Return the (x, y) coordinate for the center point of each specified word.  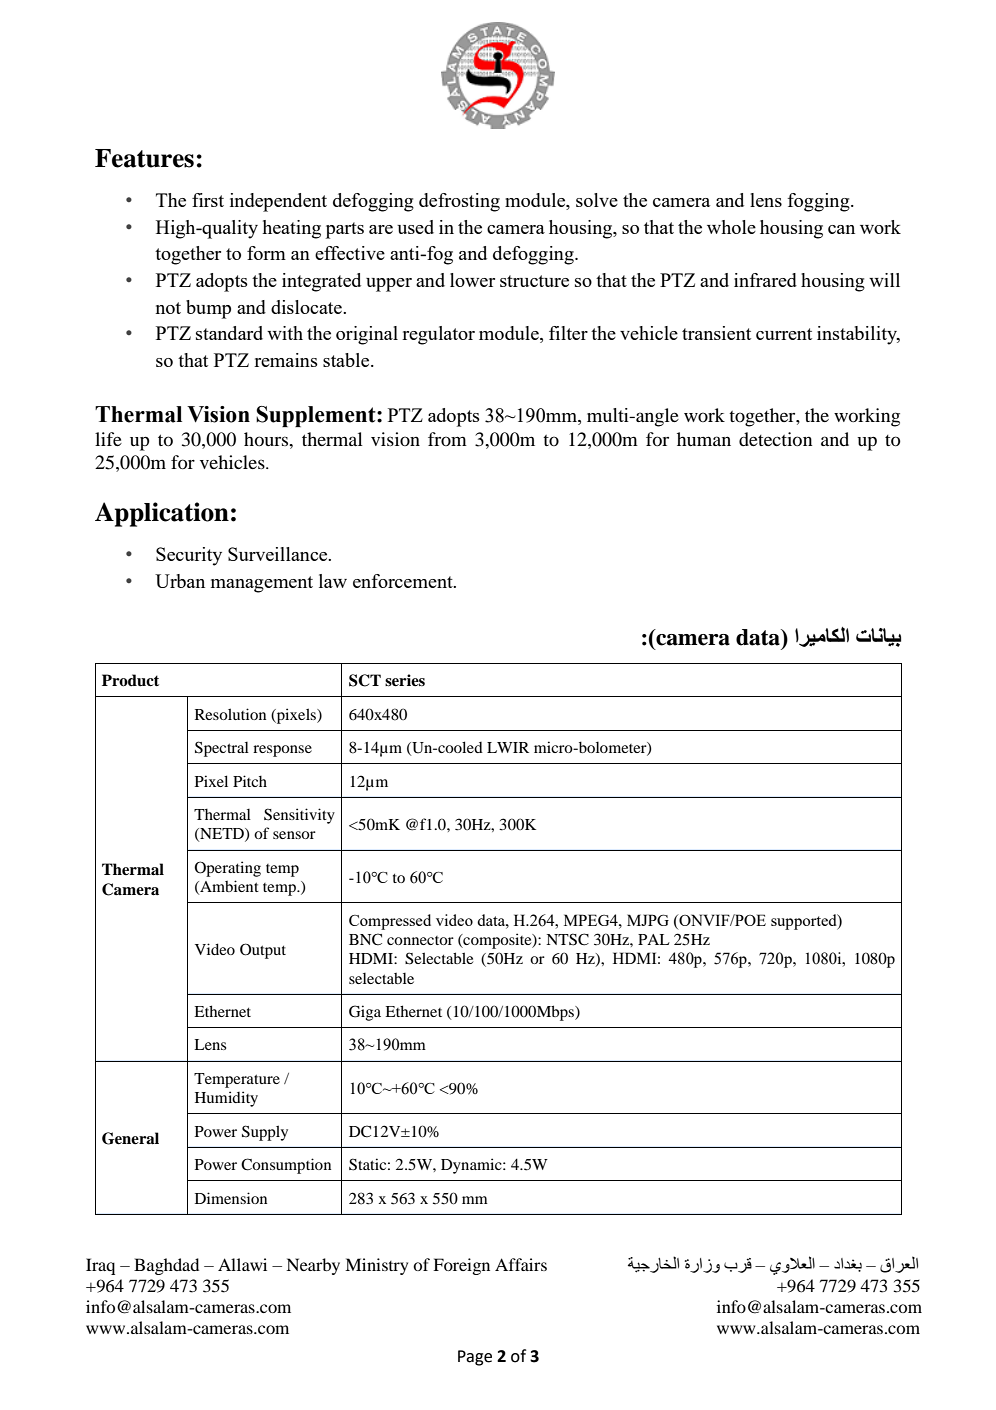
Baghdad (166, 1266)
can (841, 229)
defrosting (459, 202)
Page (475, 1358)
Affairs (521, 1264)
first (208, 200)
